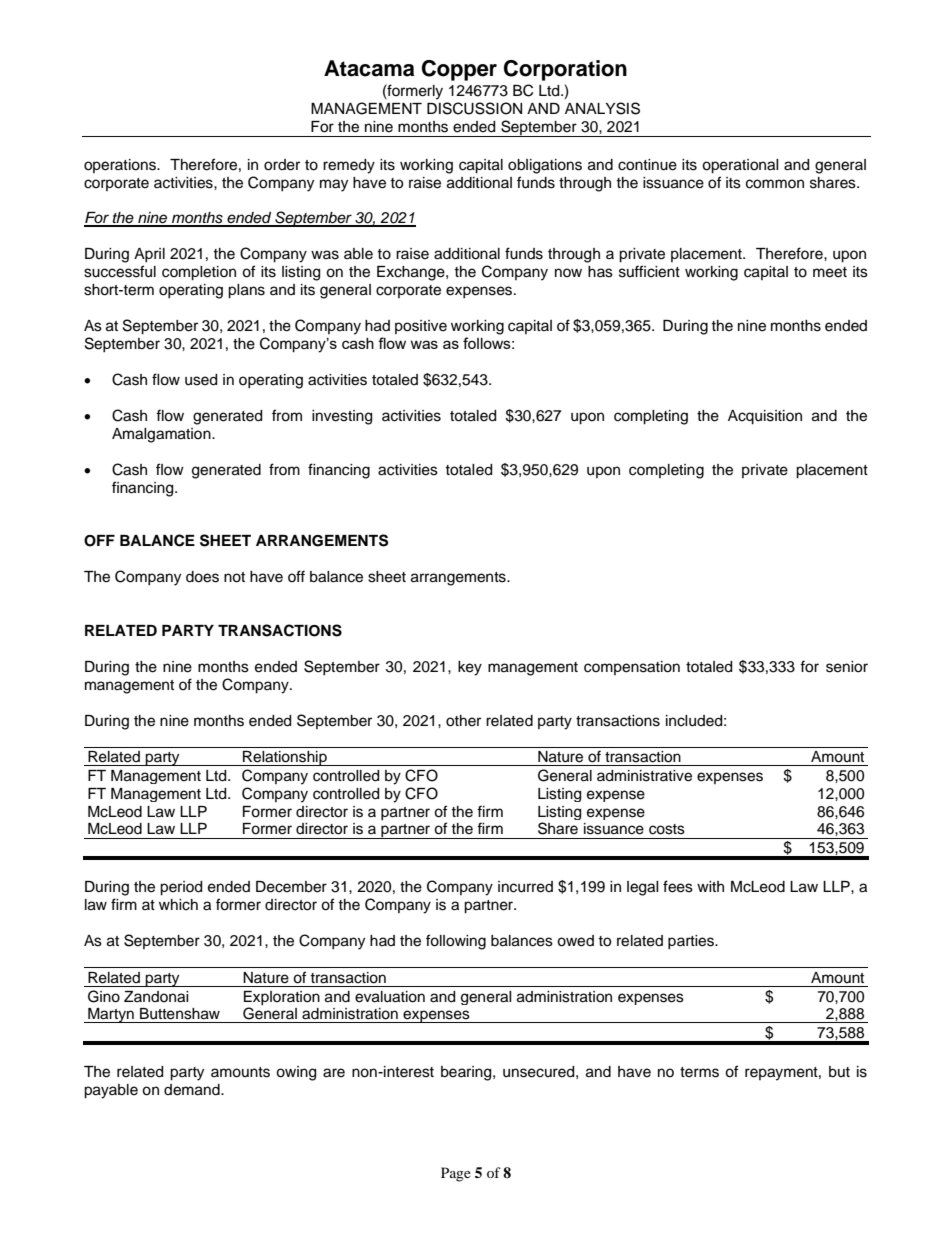  What do you see at coordinates (740, 166) in the document?
I see `operational` at bounding box center [740, 166].
